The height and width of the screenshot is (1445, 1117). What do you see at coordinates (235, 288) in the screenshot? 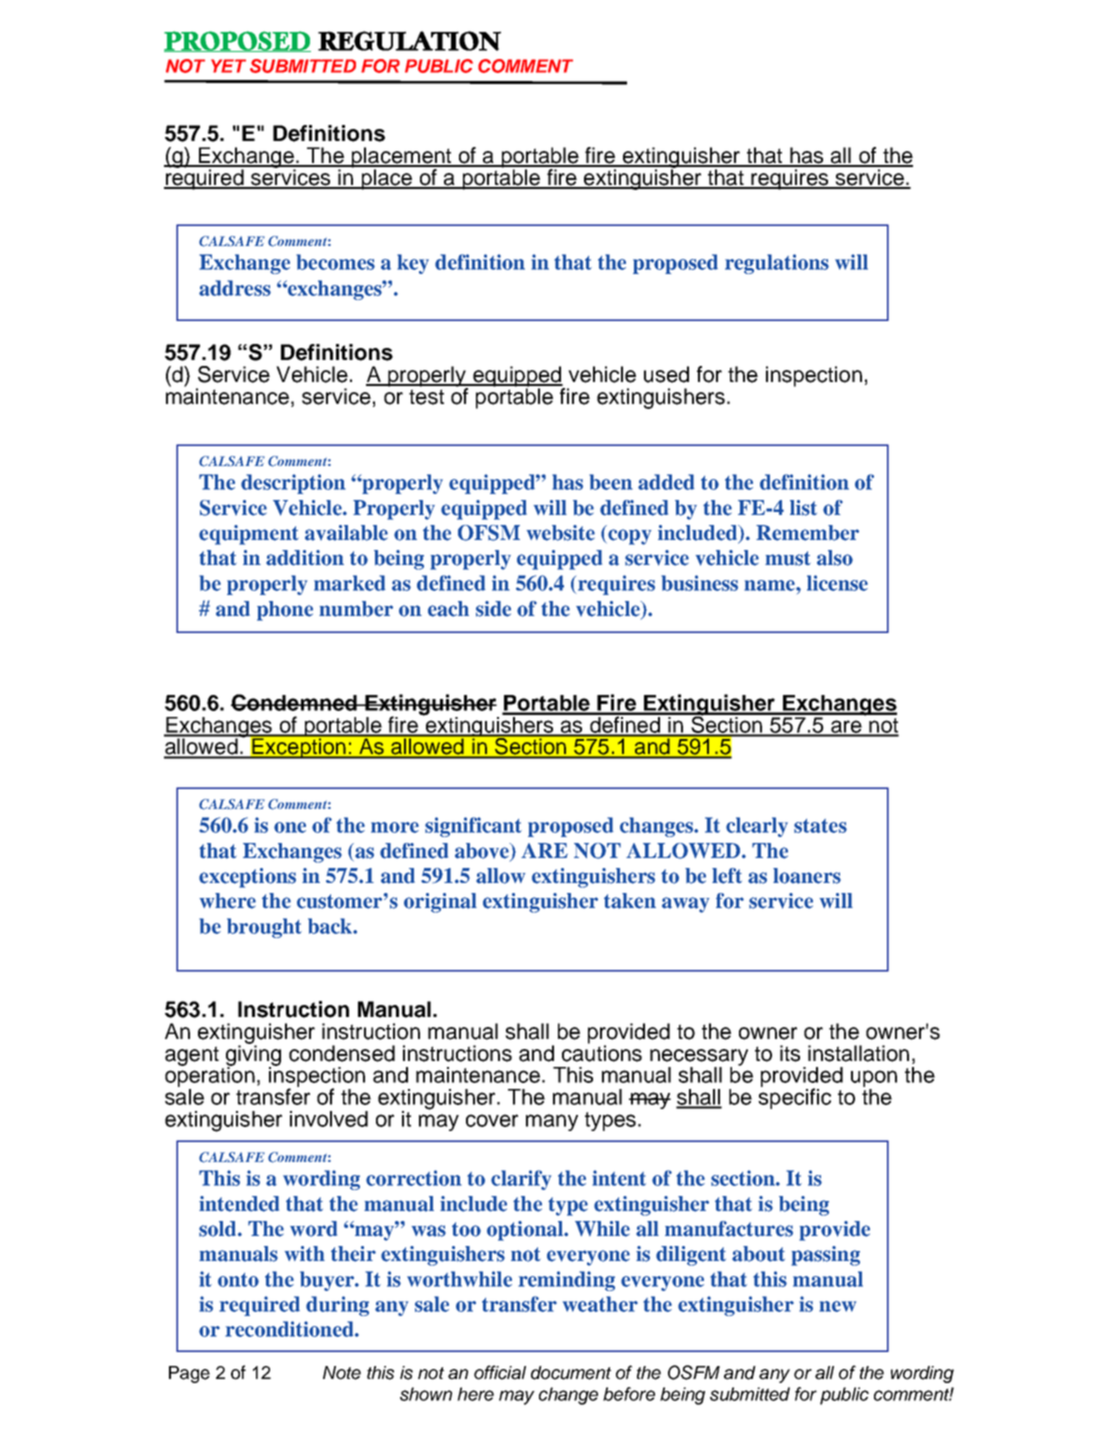
I see `address` at bounding box center [235, 288].
